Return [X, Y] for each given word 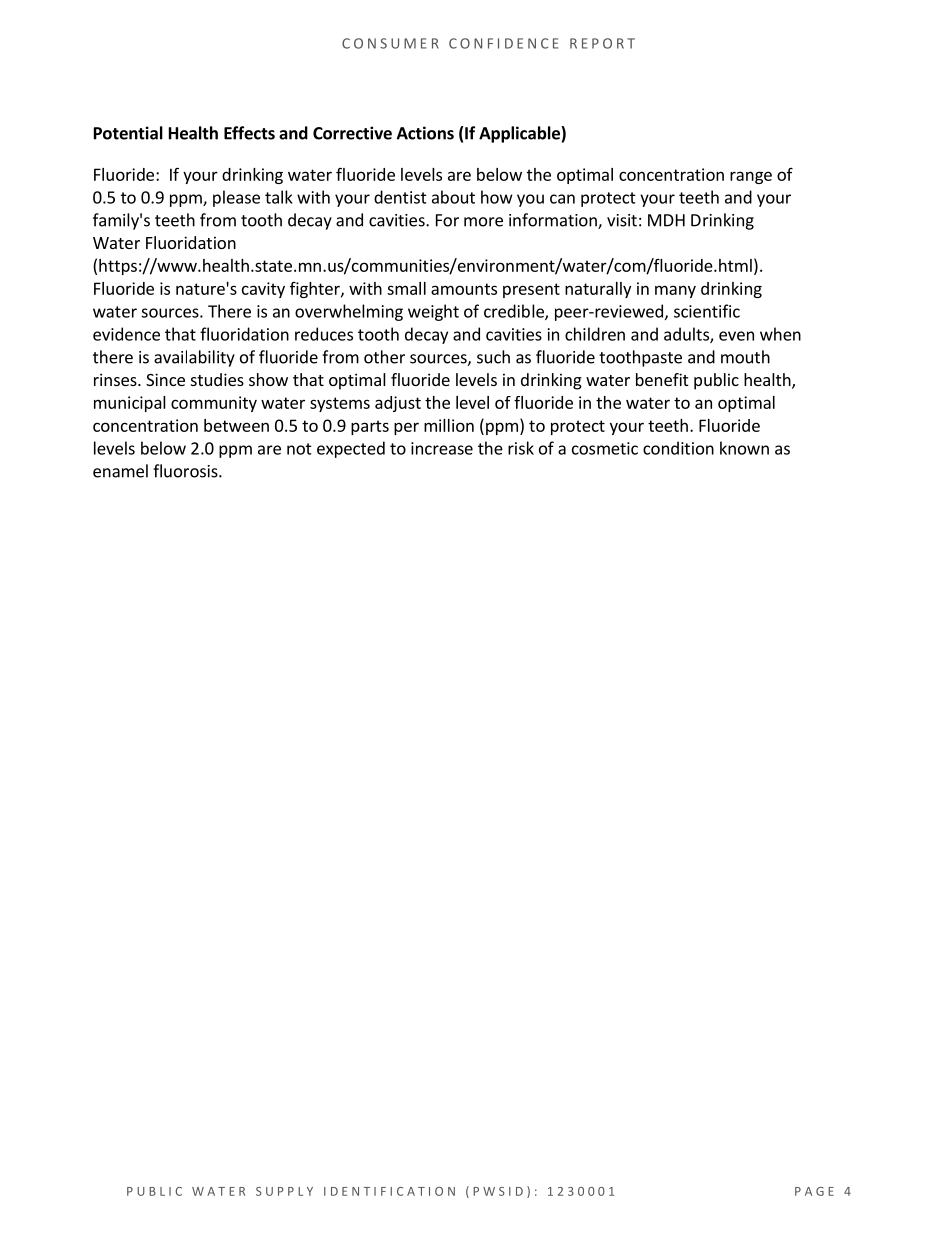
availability [194, 358]
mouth [745, 357]
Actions [425, 133]
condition [678, 448]
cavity [263, 290]
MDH [666, 220]
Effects [249, 133]
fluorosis [186, 471]
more [483, 222]
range [751, 177]
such [493, 357]
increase [442, 448]
